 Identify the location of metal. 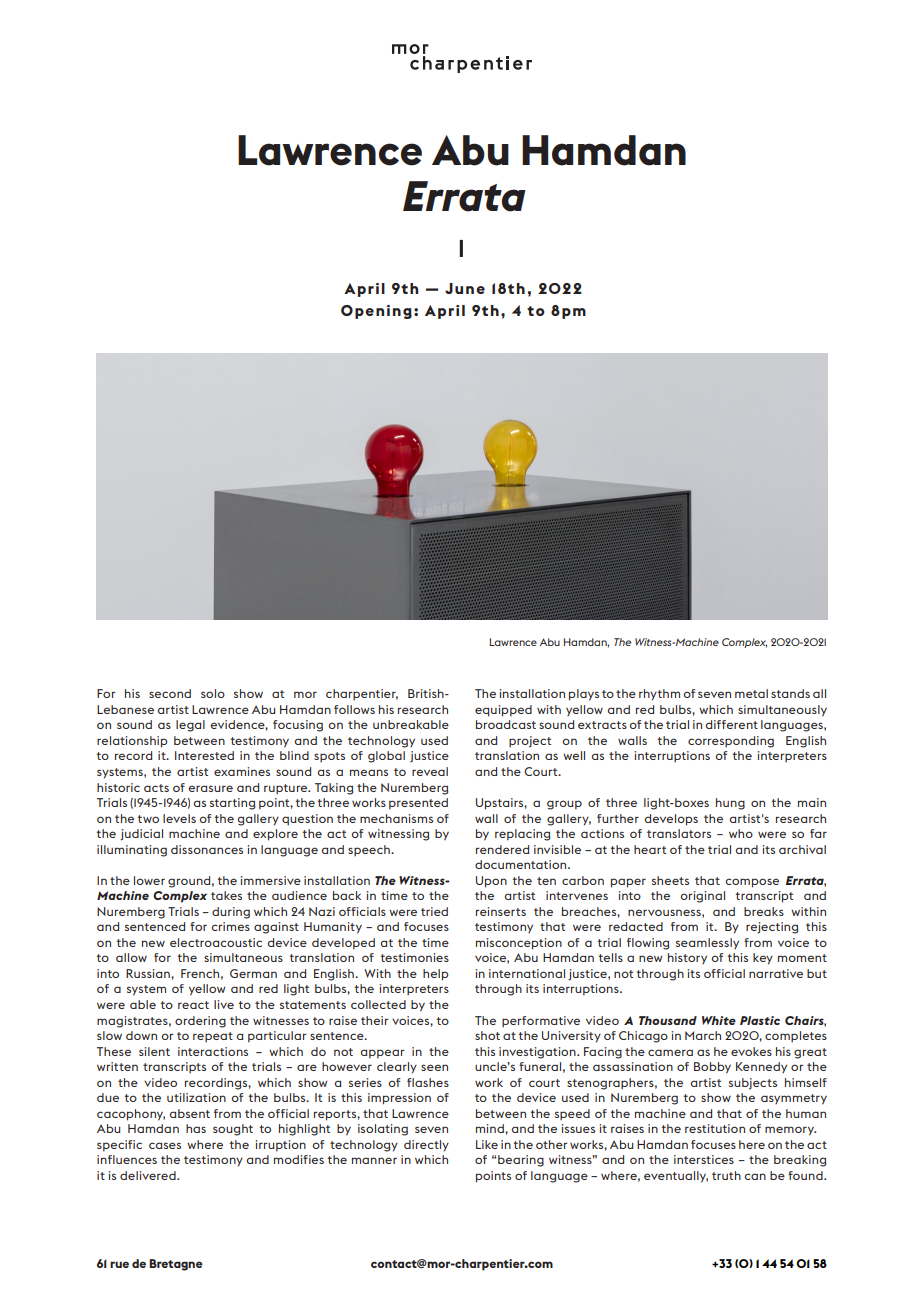
(751, 693).
